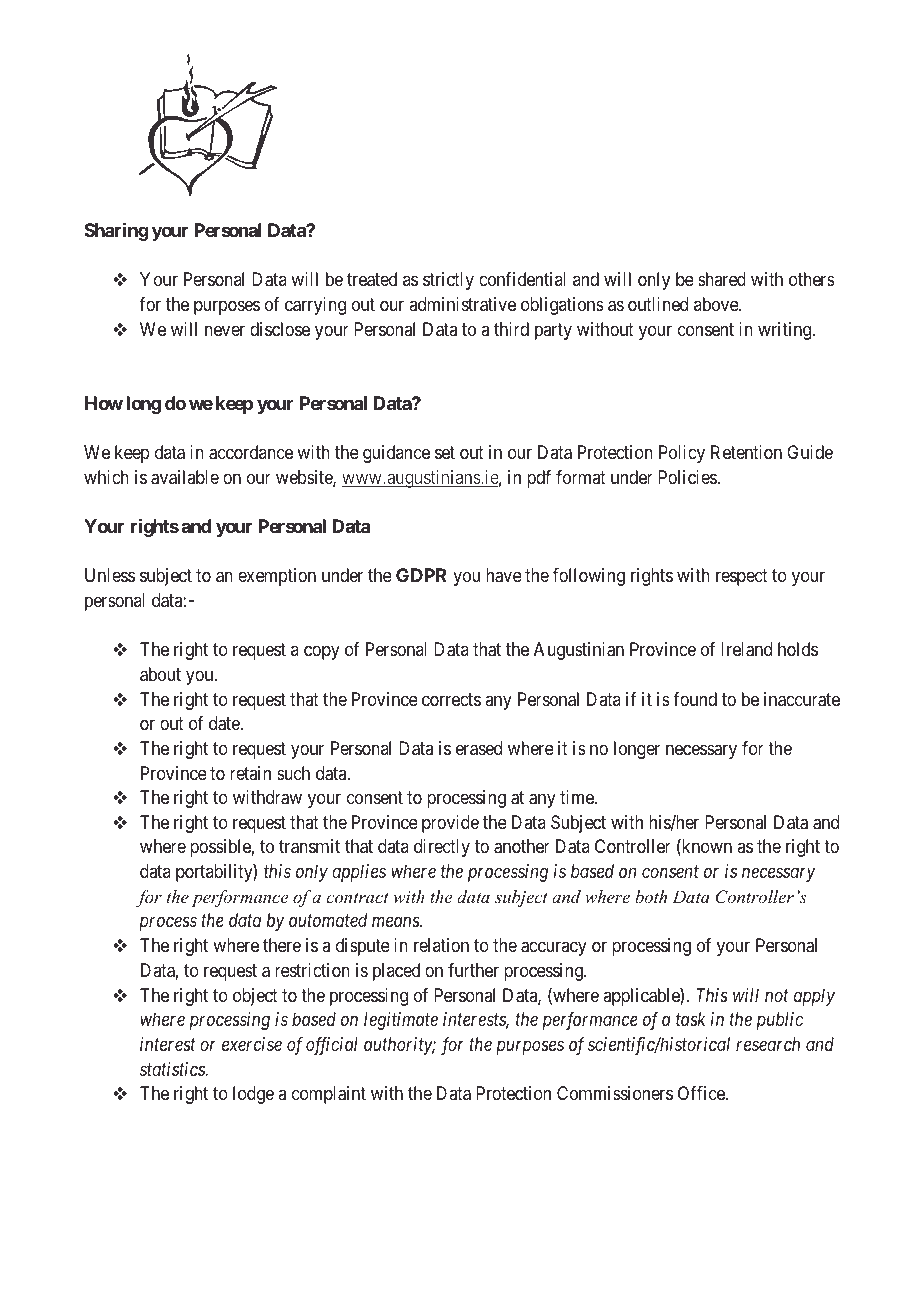  What do you see at coordinates (401, 1021) in the page?
I see `legitimate` at bounding box center [401, 1021].
